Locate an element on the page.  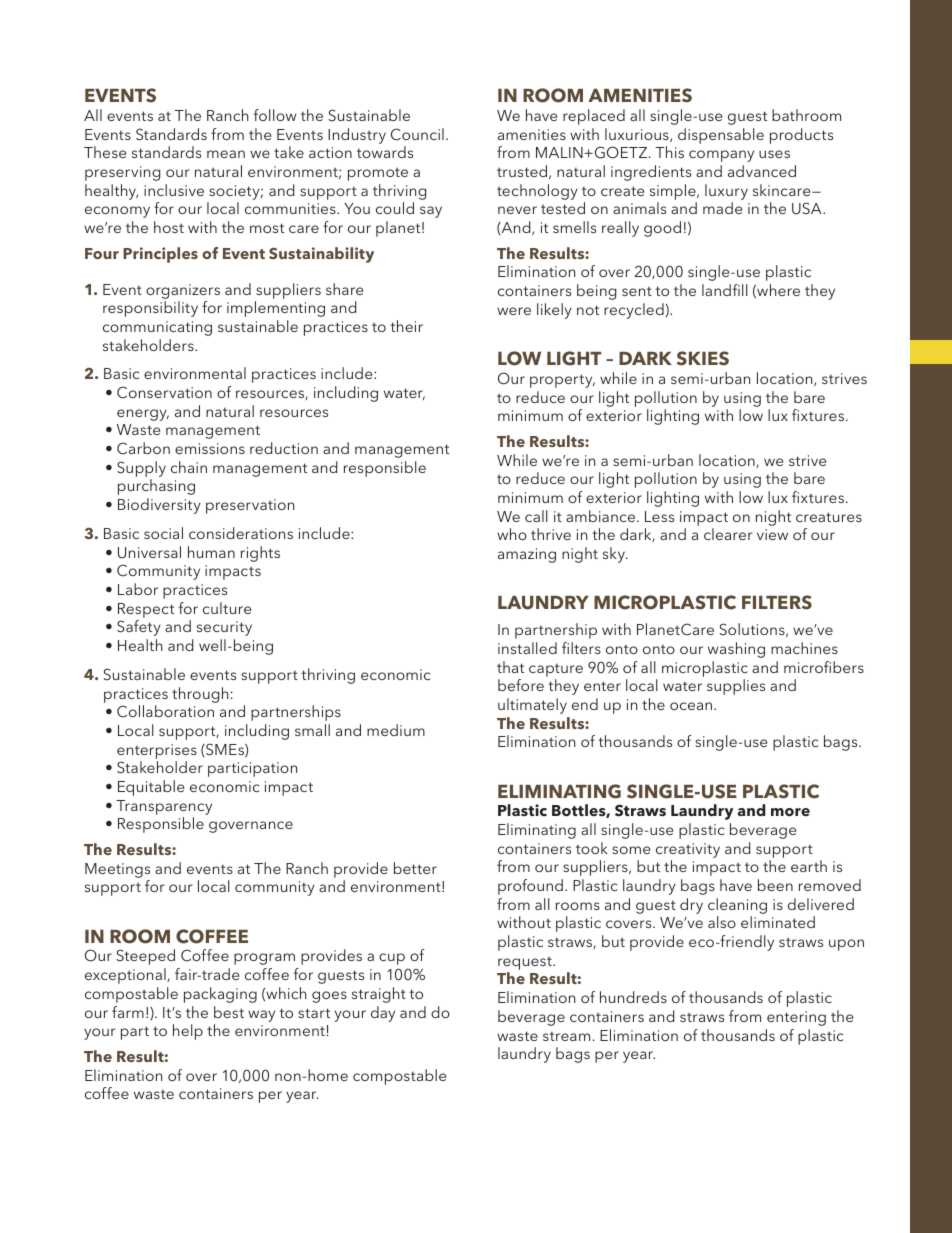
ultimately is located at coordinates (532, 706).
